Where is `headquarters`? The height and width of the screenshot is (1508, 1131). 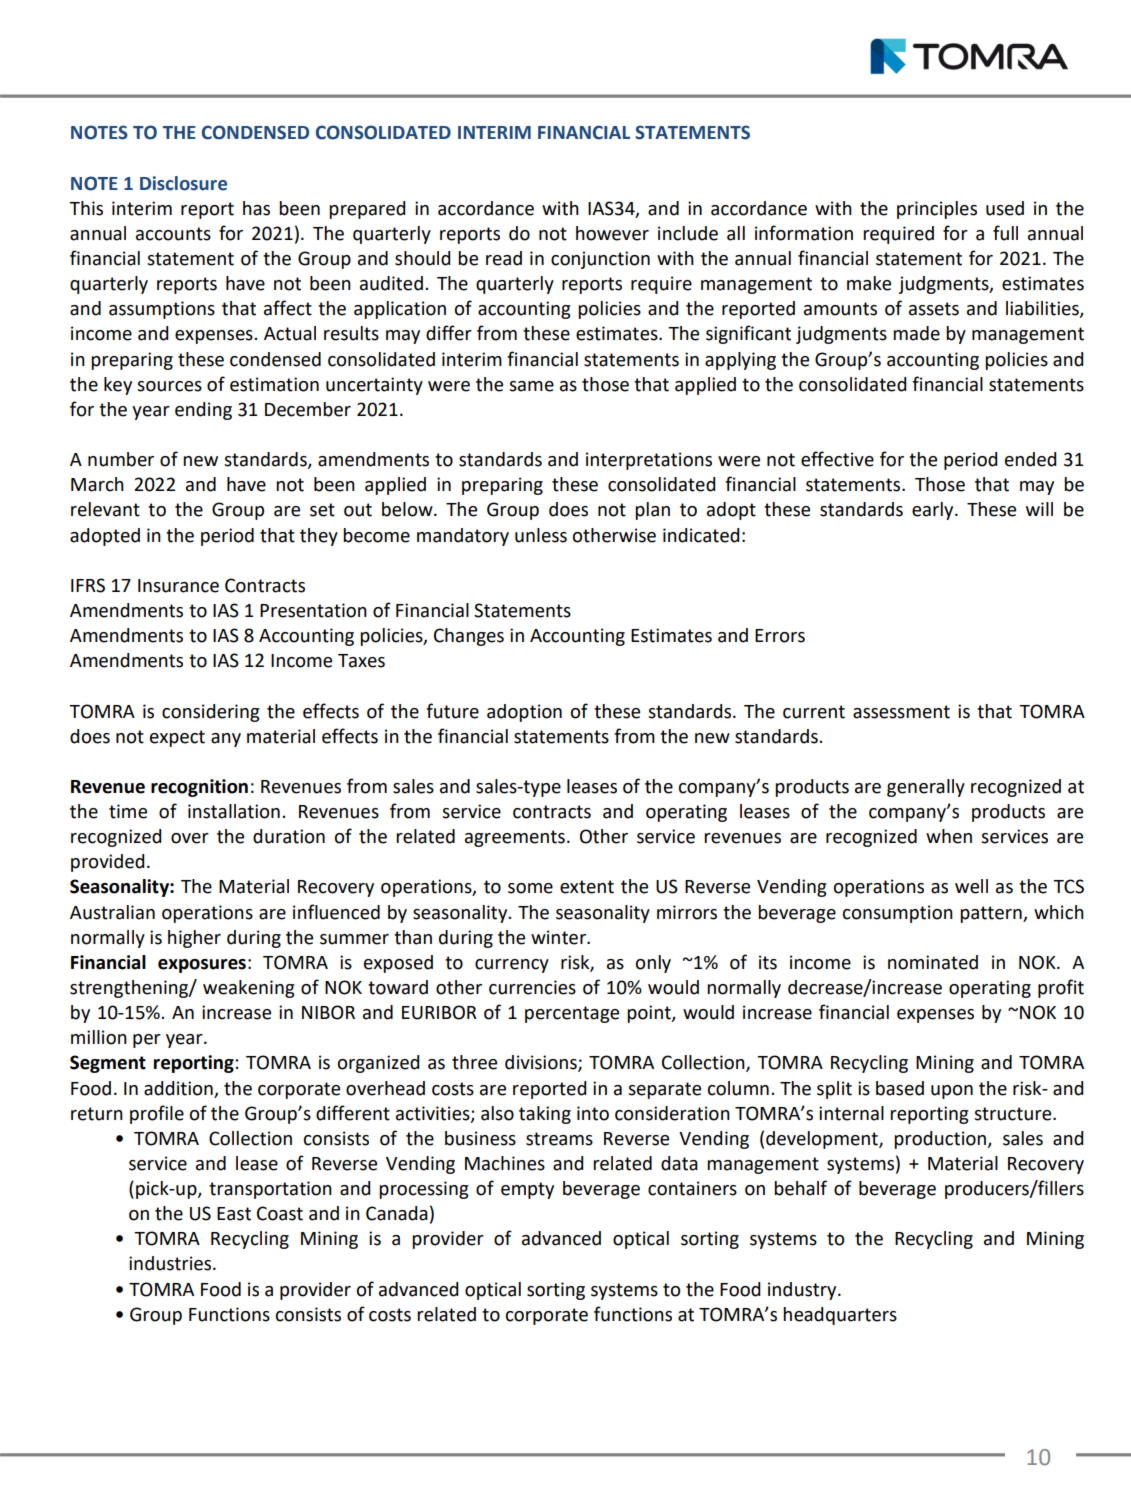
headquarters is located at coordinates (840, 1316).
